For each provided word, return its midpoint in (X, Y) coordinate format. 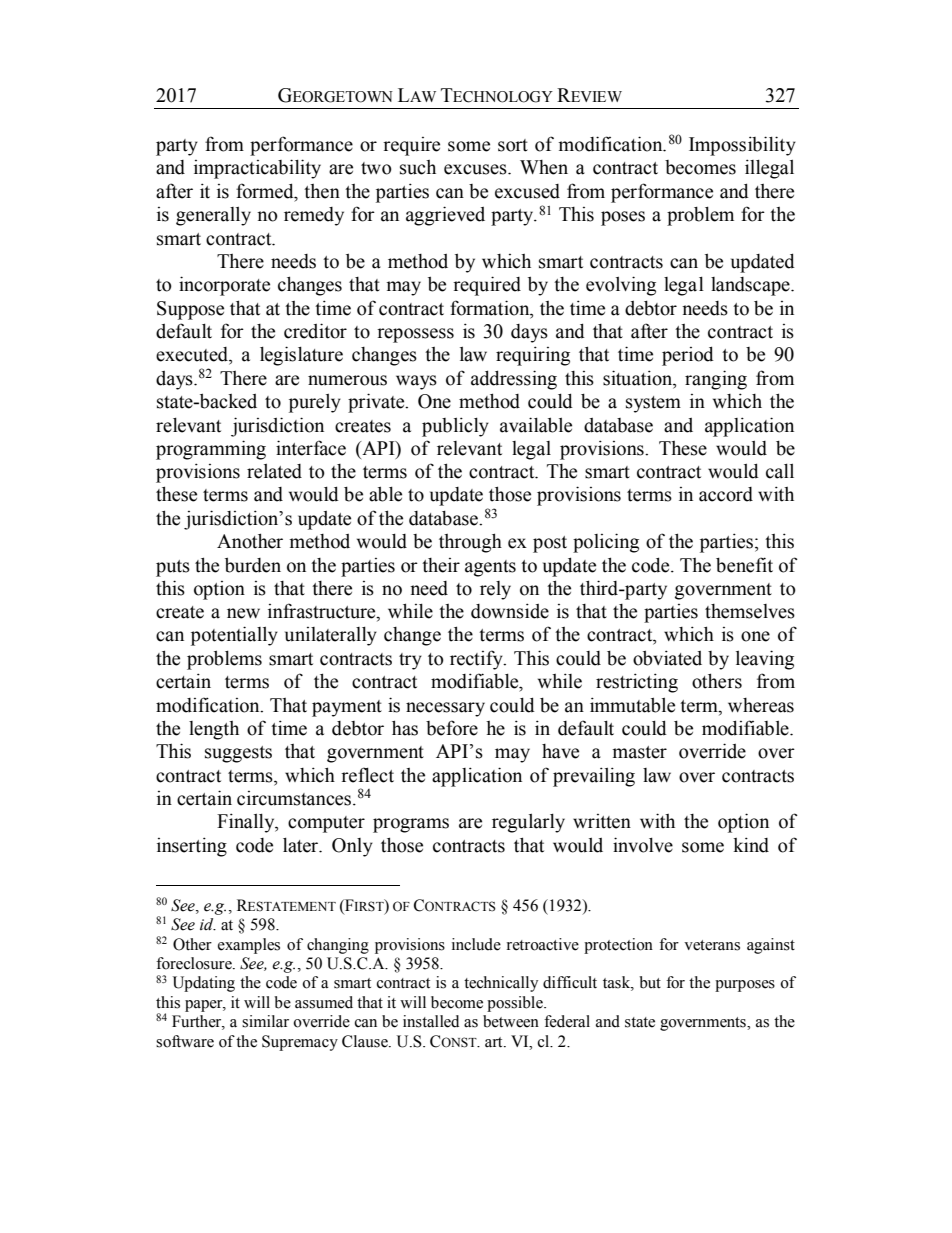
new (243, 613)
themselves (750, 611)
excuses (476, 169)
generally (213, 216)
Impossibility (742, 146)
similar (265, 1021)
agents (490, 568)
